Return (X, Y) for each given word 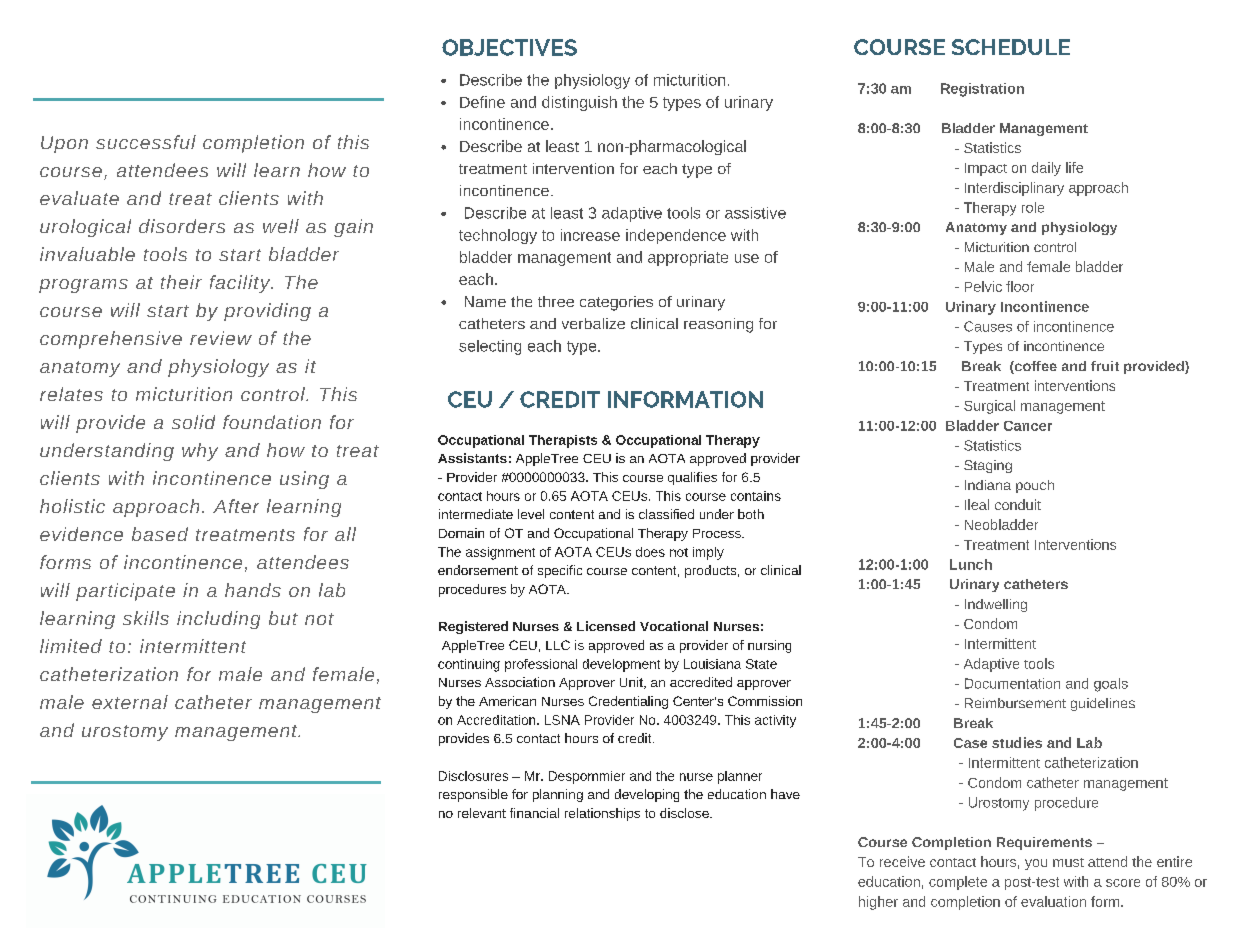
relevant (482, 813)
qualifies (692, 478)
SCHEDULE (1011, 47)
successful (146, 142)
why (200, 452)
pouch (1035, 486)
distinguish (579, 103)
